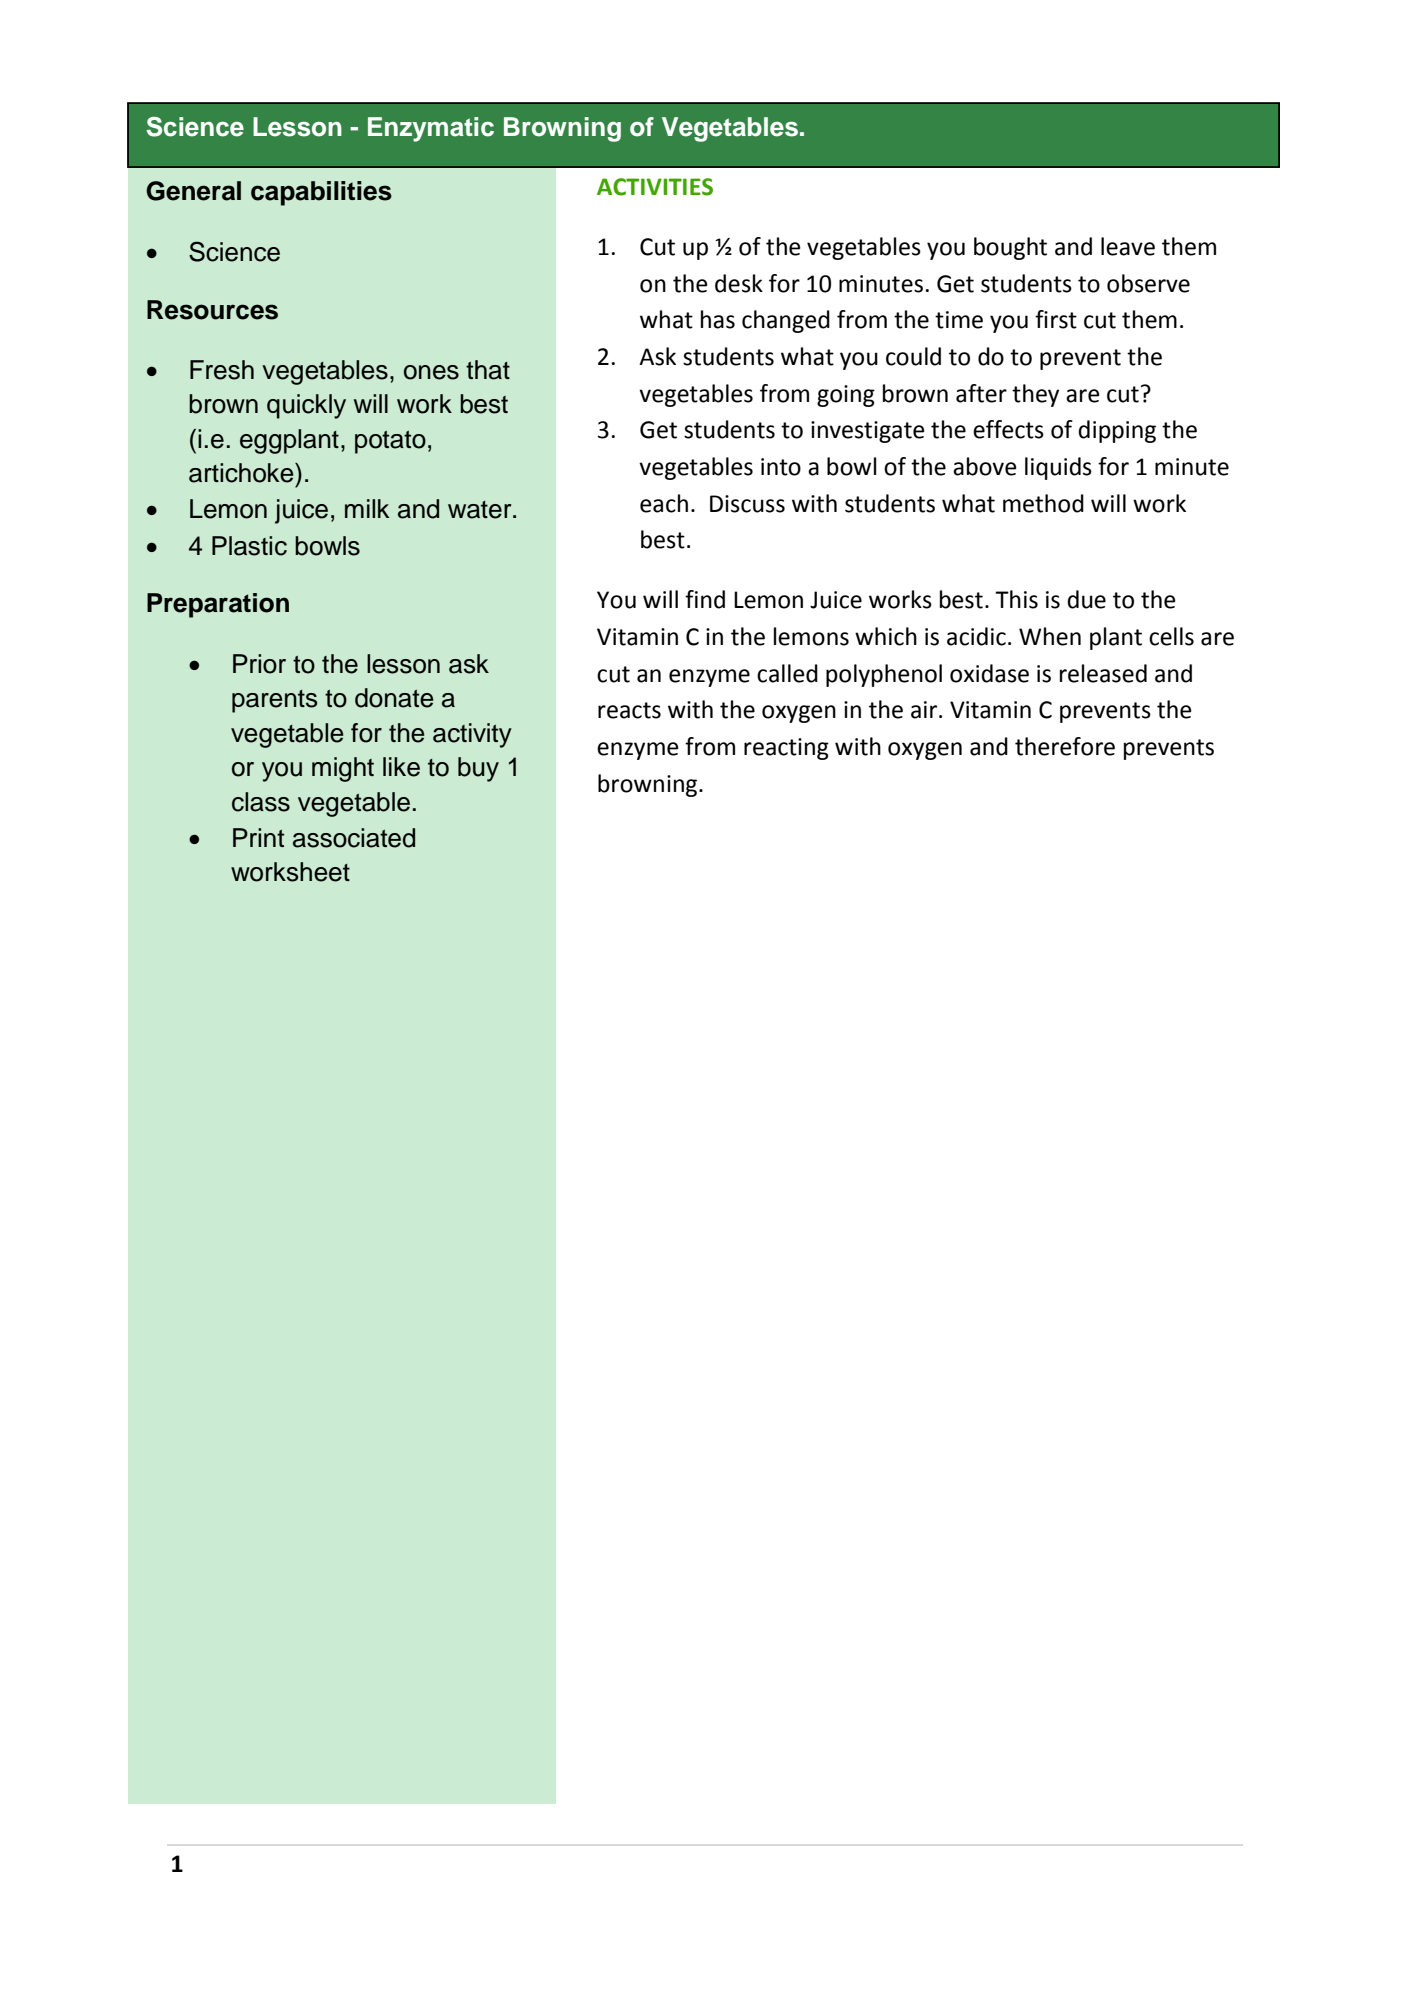 The height and width of the image is (1995, 1410). Describe the element at coordinates (1050, 636) in the image. I see `When` at that location.
